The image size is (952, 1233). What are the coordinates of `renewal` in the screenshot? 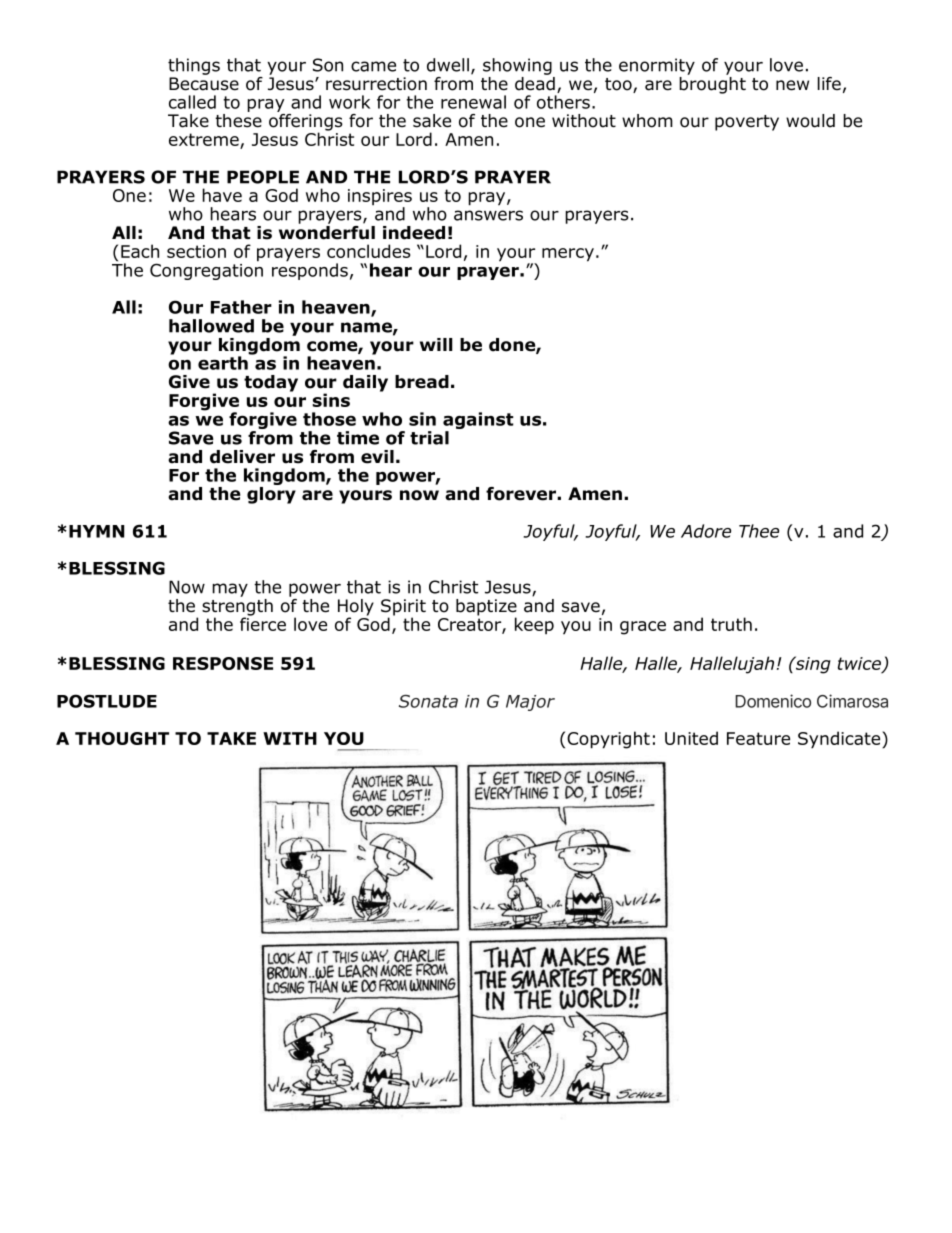 It's located at (473, 102).
